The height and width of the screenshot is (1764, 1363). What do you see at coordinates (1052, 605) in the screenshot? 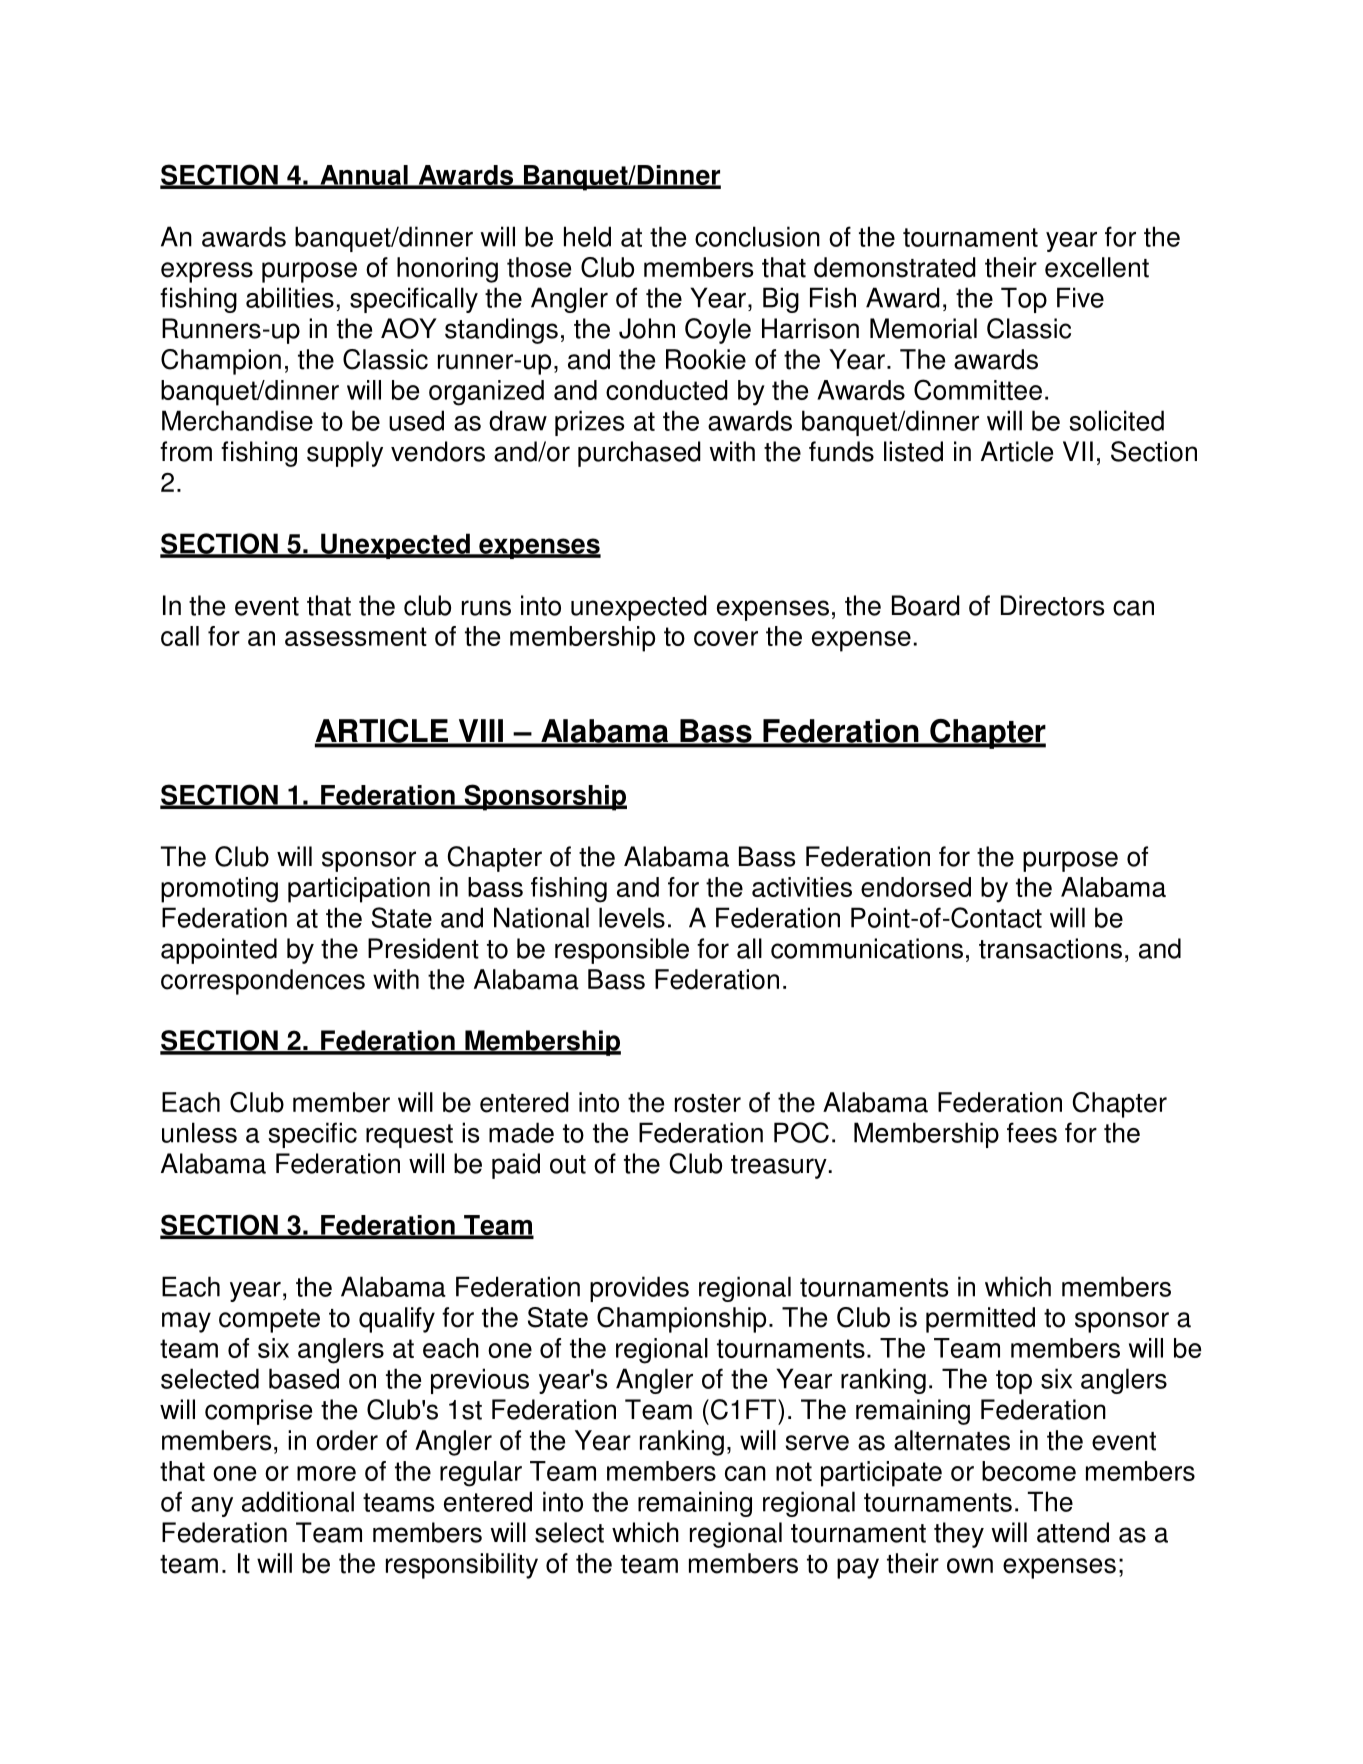
I see `Directors` at bounding box center [1052, 605].
